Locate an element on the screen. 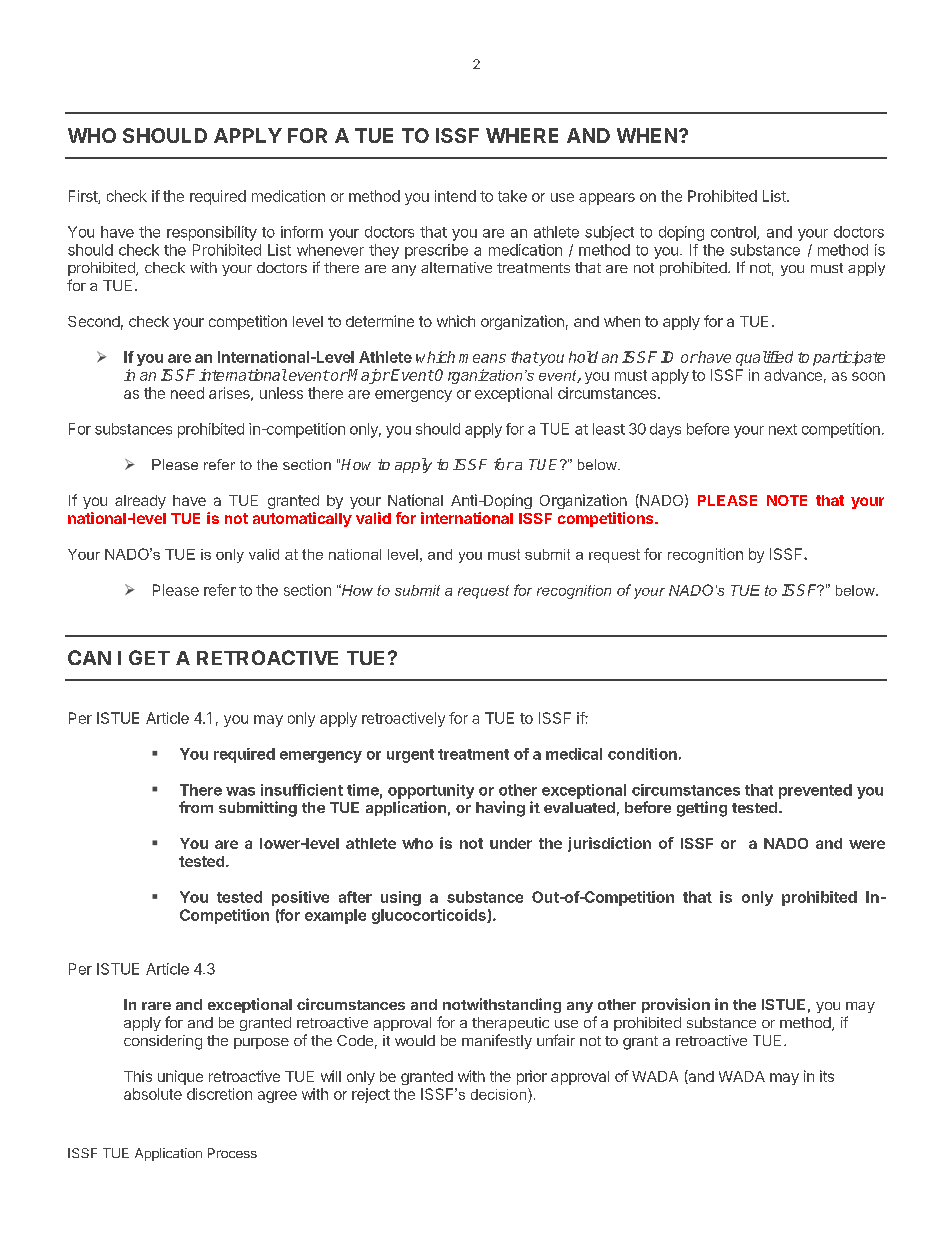 This screenshot has width=952, height=1233. decision is located at coordinates (500, 1094).
